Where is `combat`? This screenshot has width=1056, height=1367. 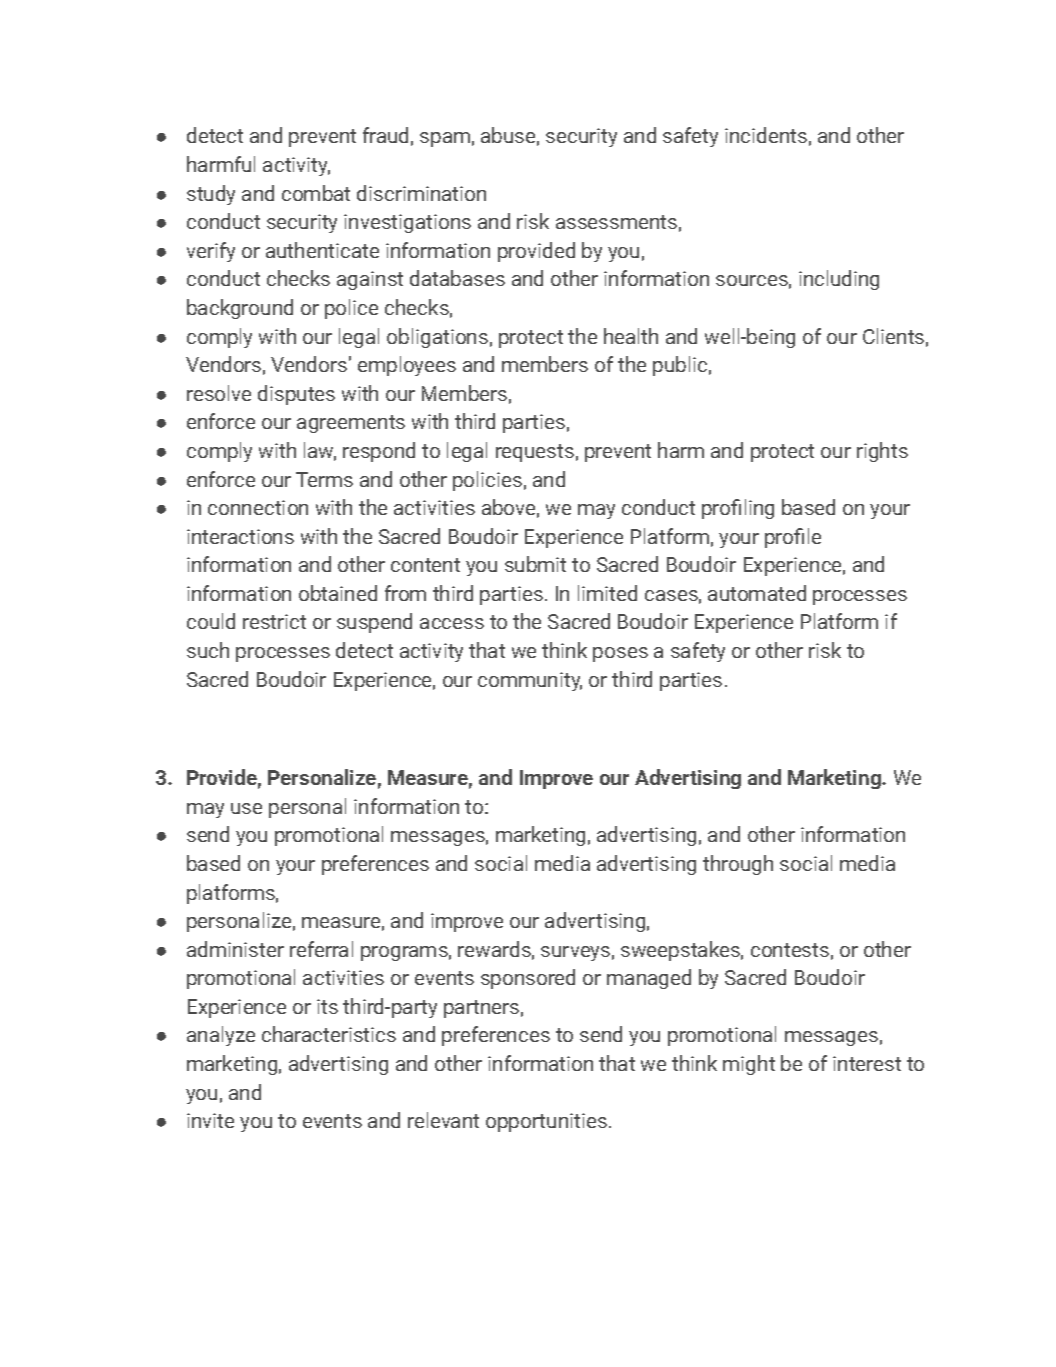 combat is located at coordinates (316, 193).
